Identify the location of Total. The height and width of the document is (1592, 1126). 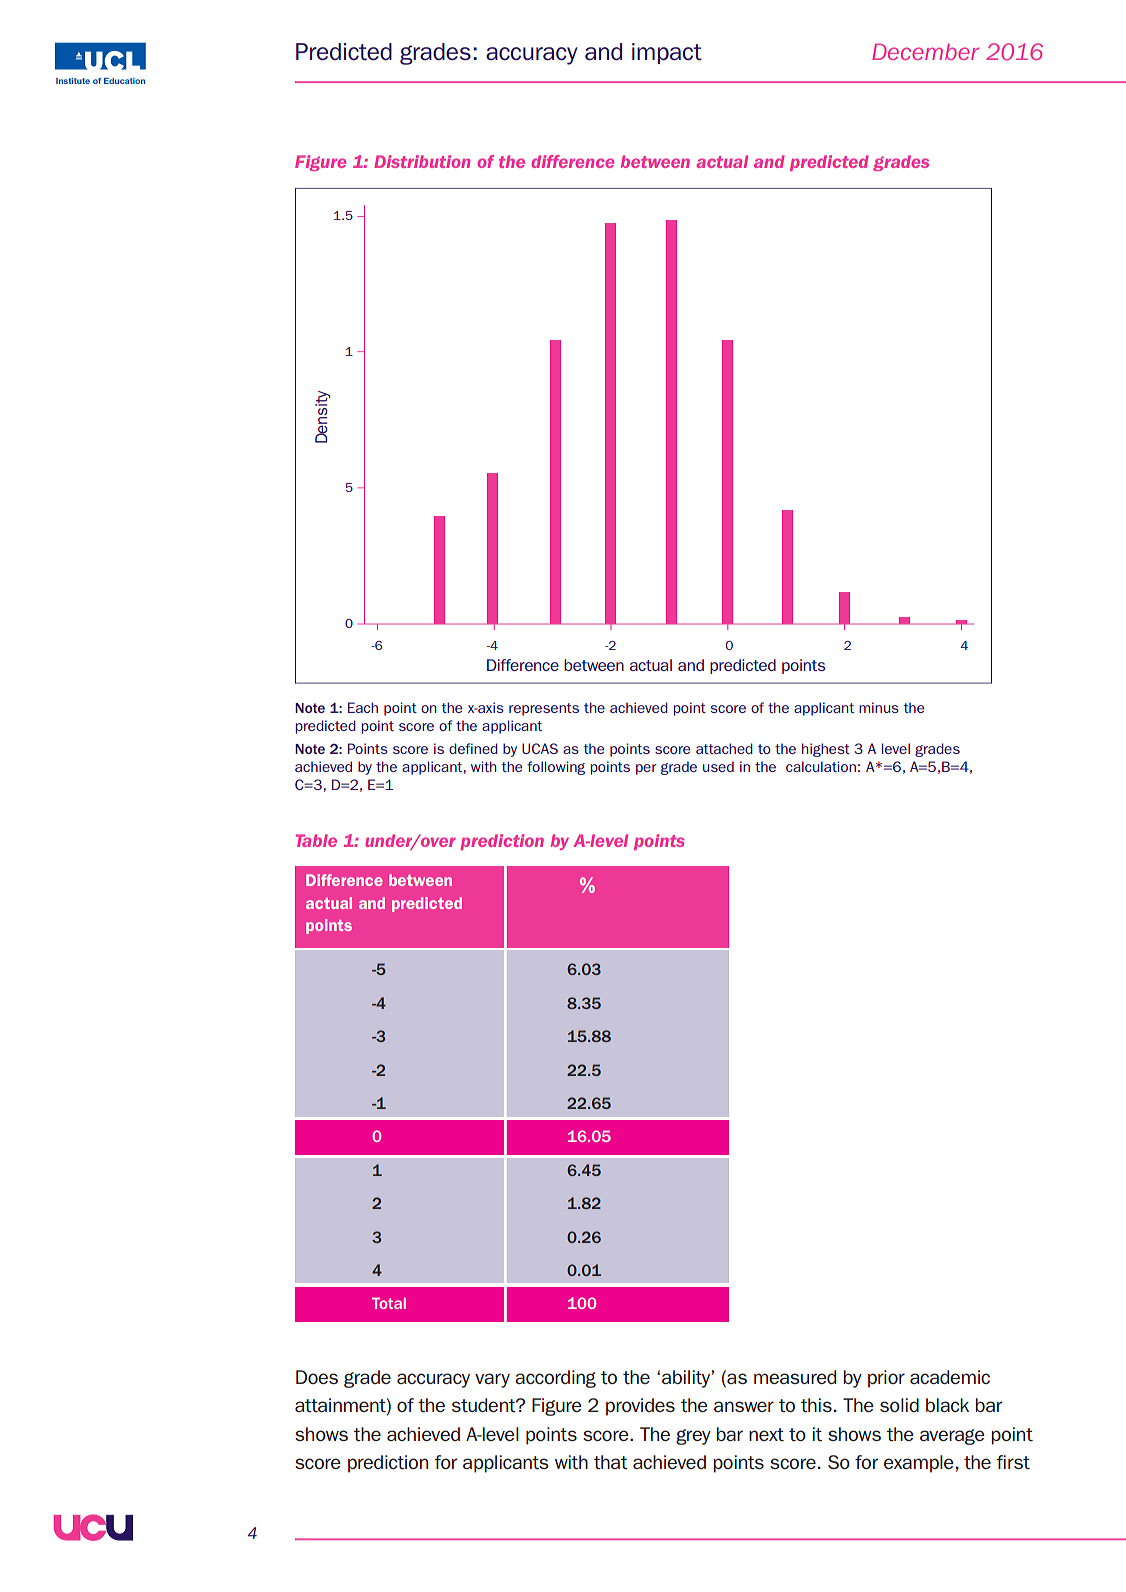
(389, 1303).
